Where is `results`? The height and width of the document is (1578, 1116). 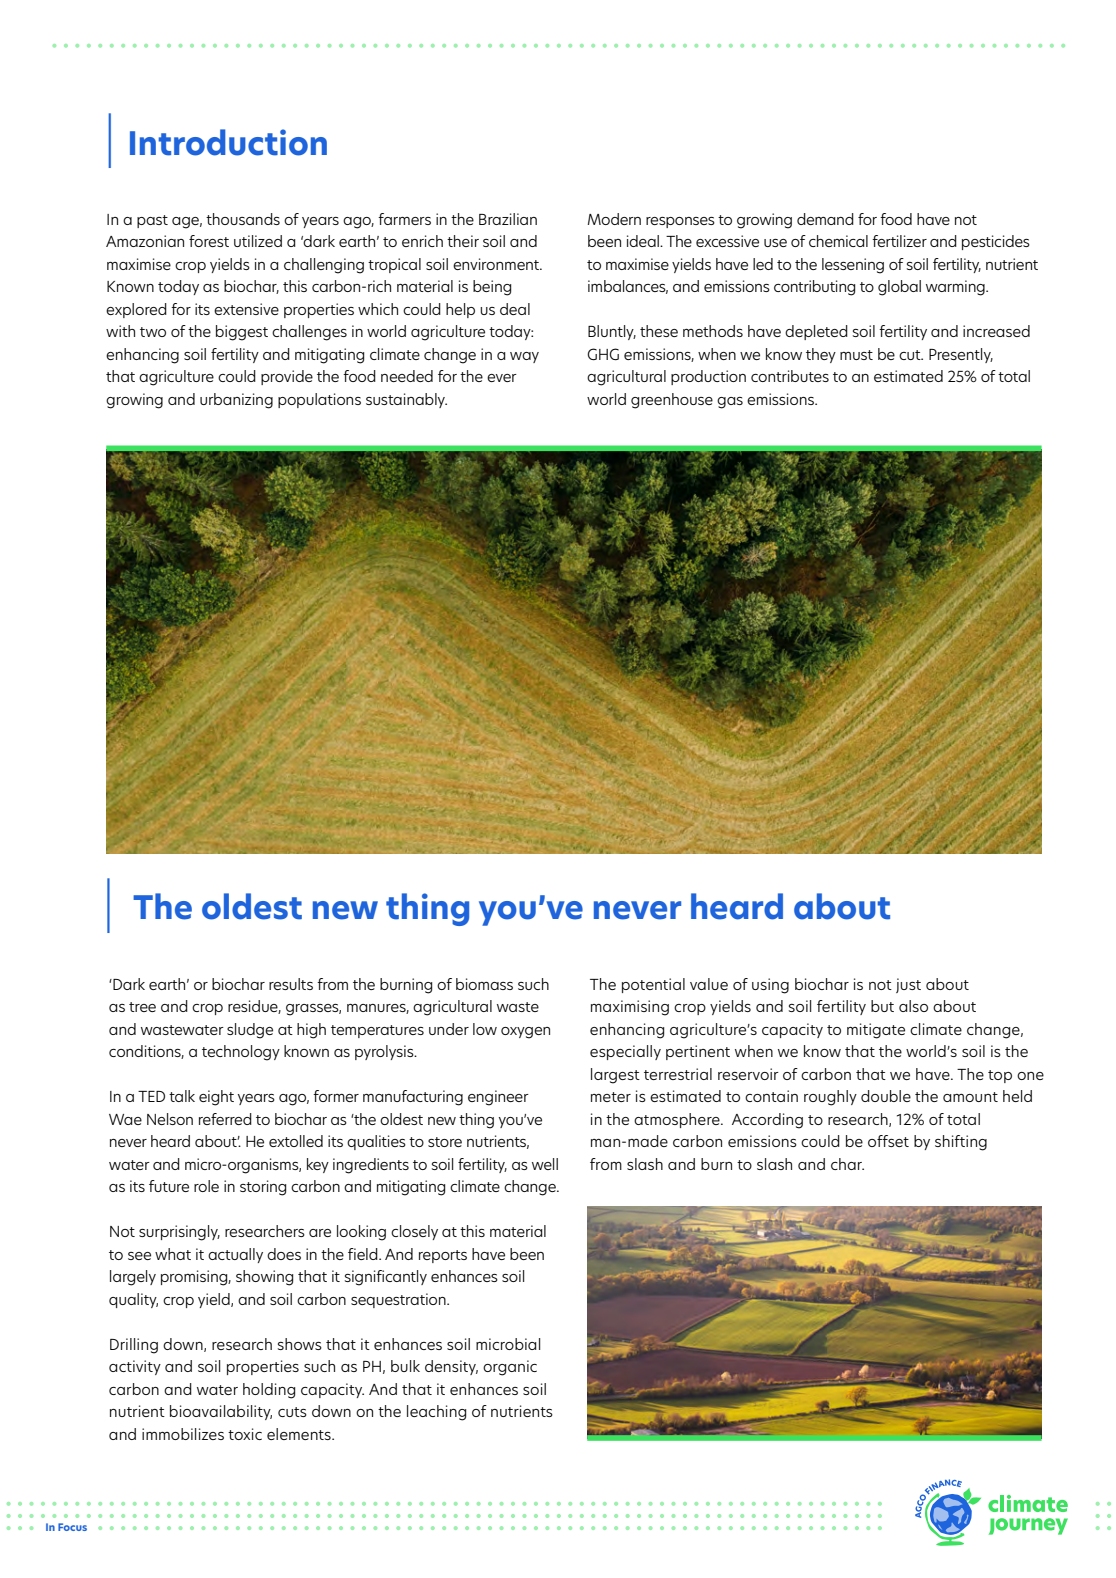
results is located at coordinates (291, 984).
